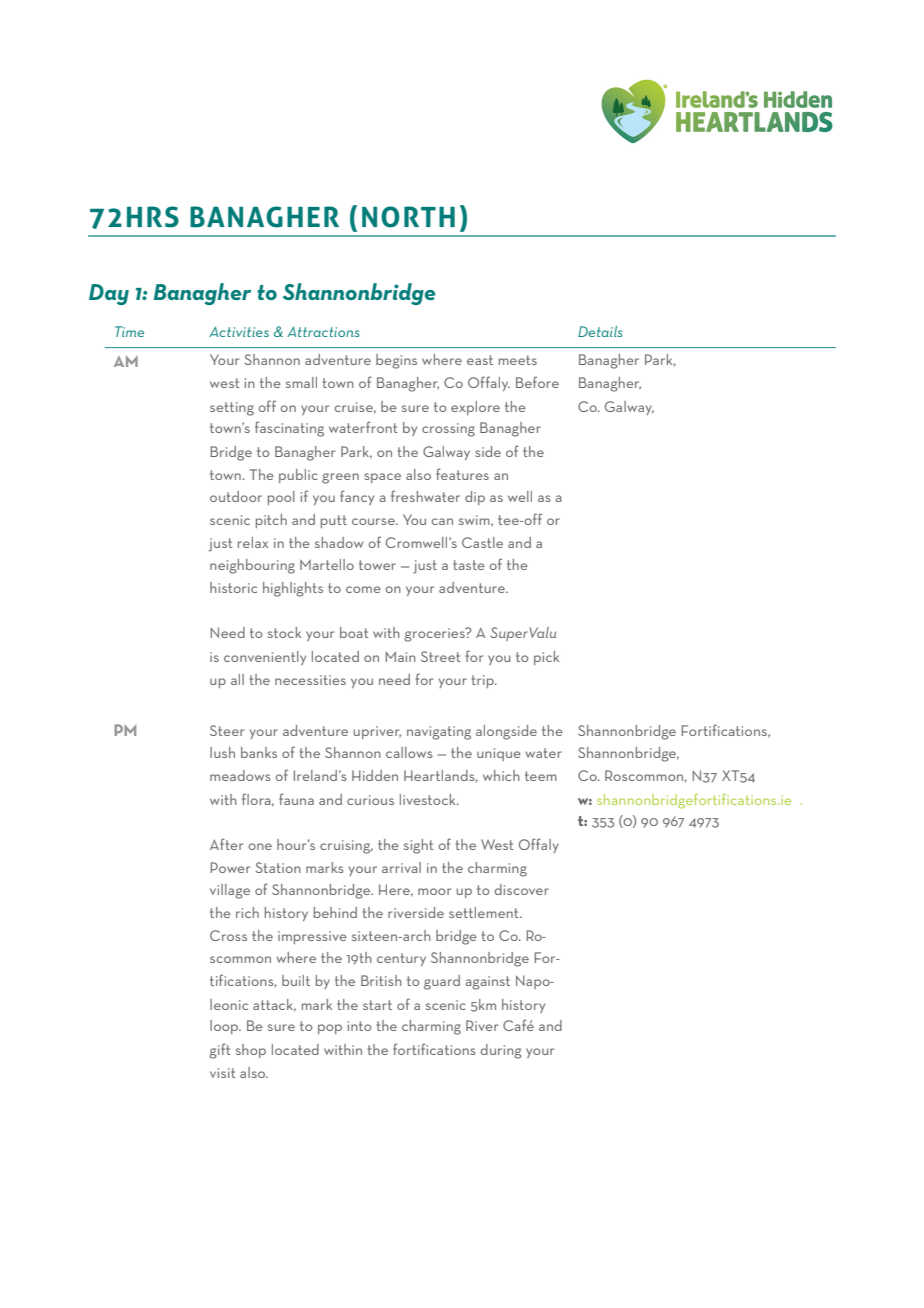  What do you see at coordinates (475, 521) in the screenshot?
I see `swim` at bounding box center [475, 521].
